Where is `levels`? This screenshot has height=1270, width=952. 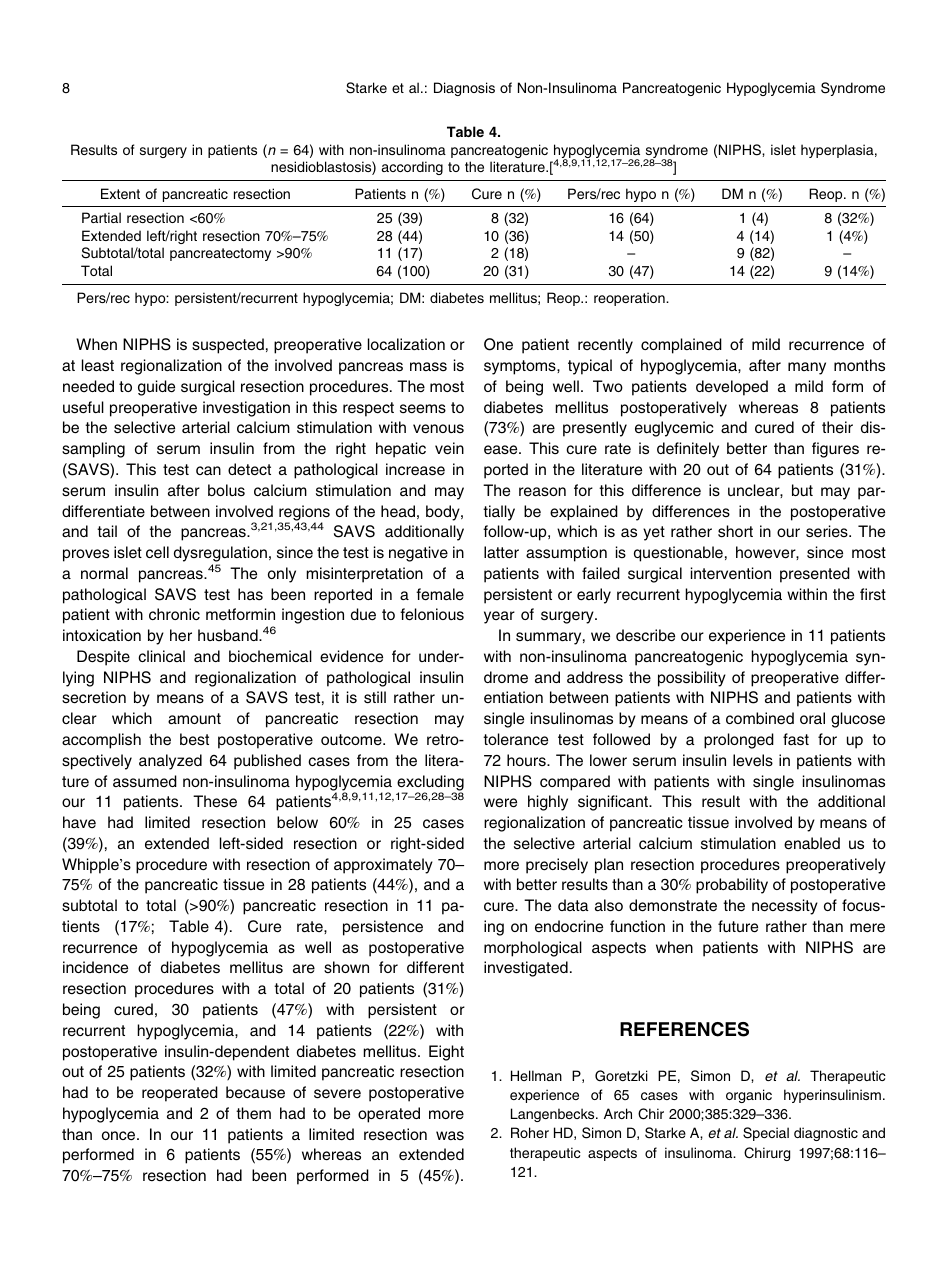 levels is located at coordinates (753, 760).
